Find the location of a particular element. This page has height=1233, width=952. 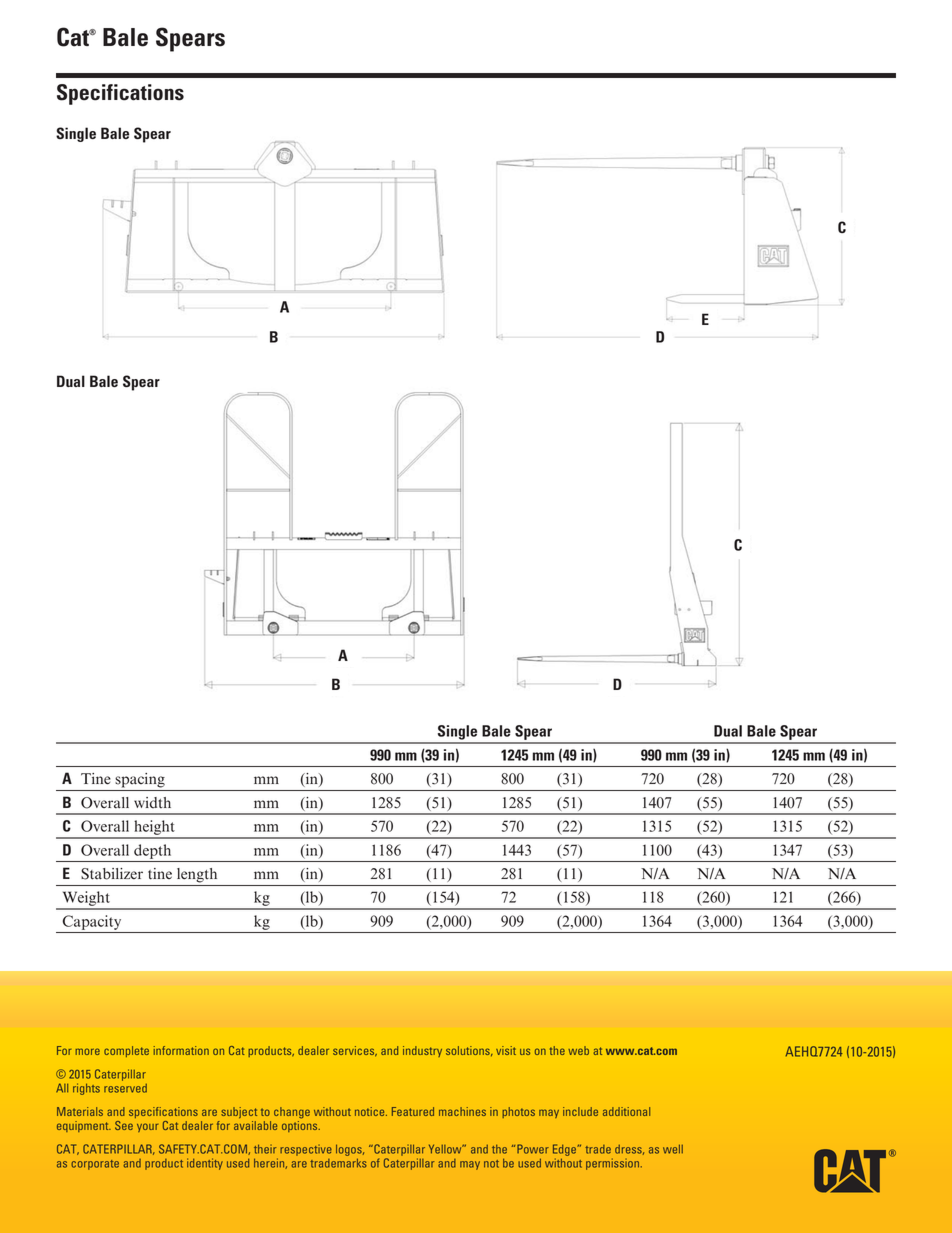

industry is located at coordinates (422, 1051).
